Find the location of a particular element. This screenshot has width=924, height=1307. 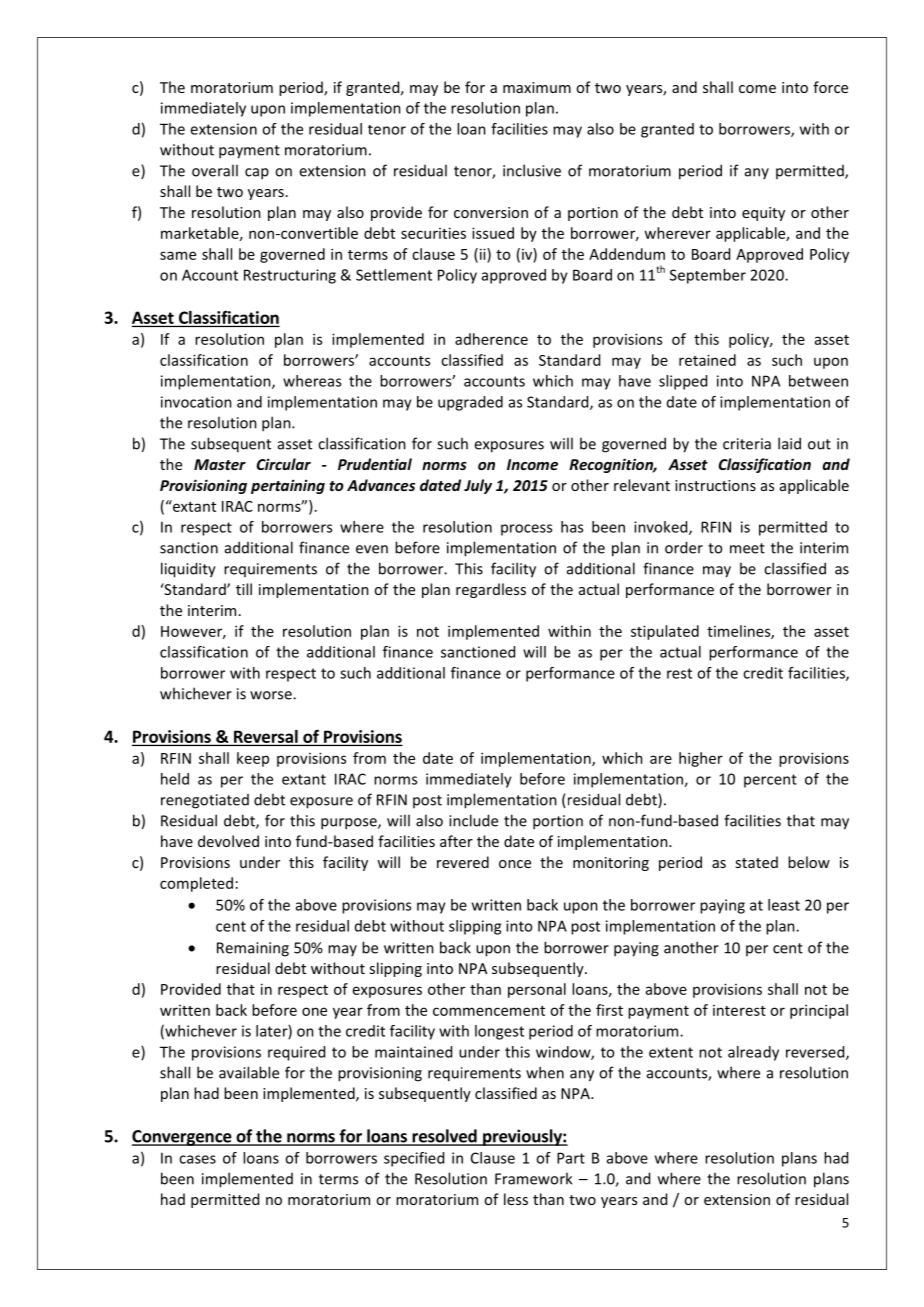

already is located at coordinates (753, 1053).
